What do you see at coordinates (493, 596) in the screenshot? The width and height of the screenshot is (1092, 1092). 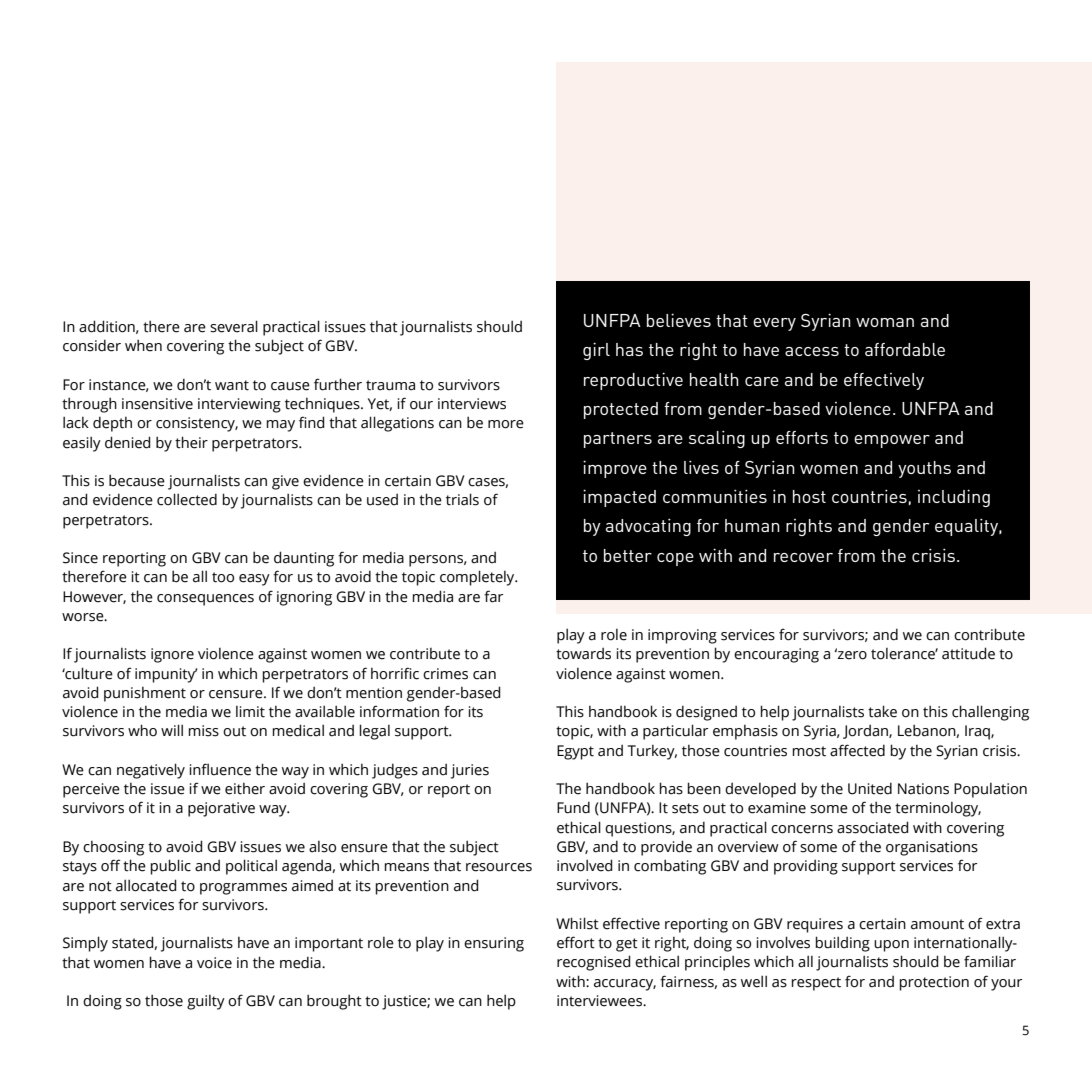 I see `far` at bounding box center [493, 596].
